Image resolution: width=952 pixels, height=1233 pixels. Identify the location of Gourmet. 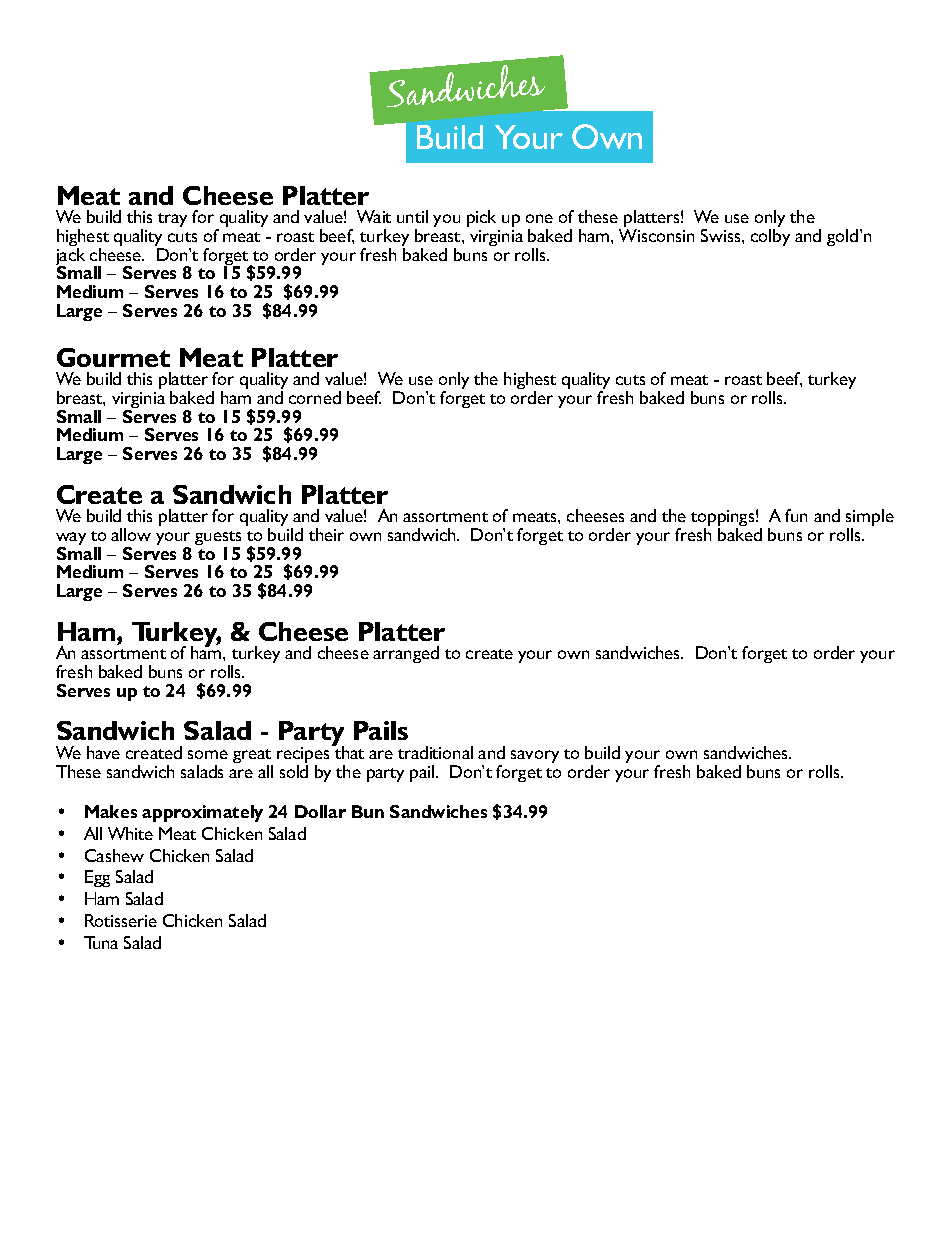
(113, 357).
